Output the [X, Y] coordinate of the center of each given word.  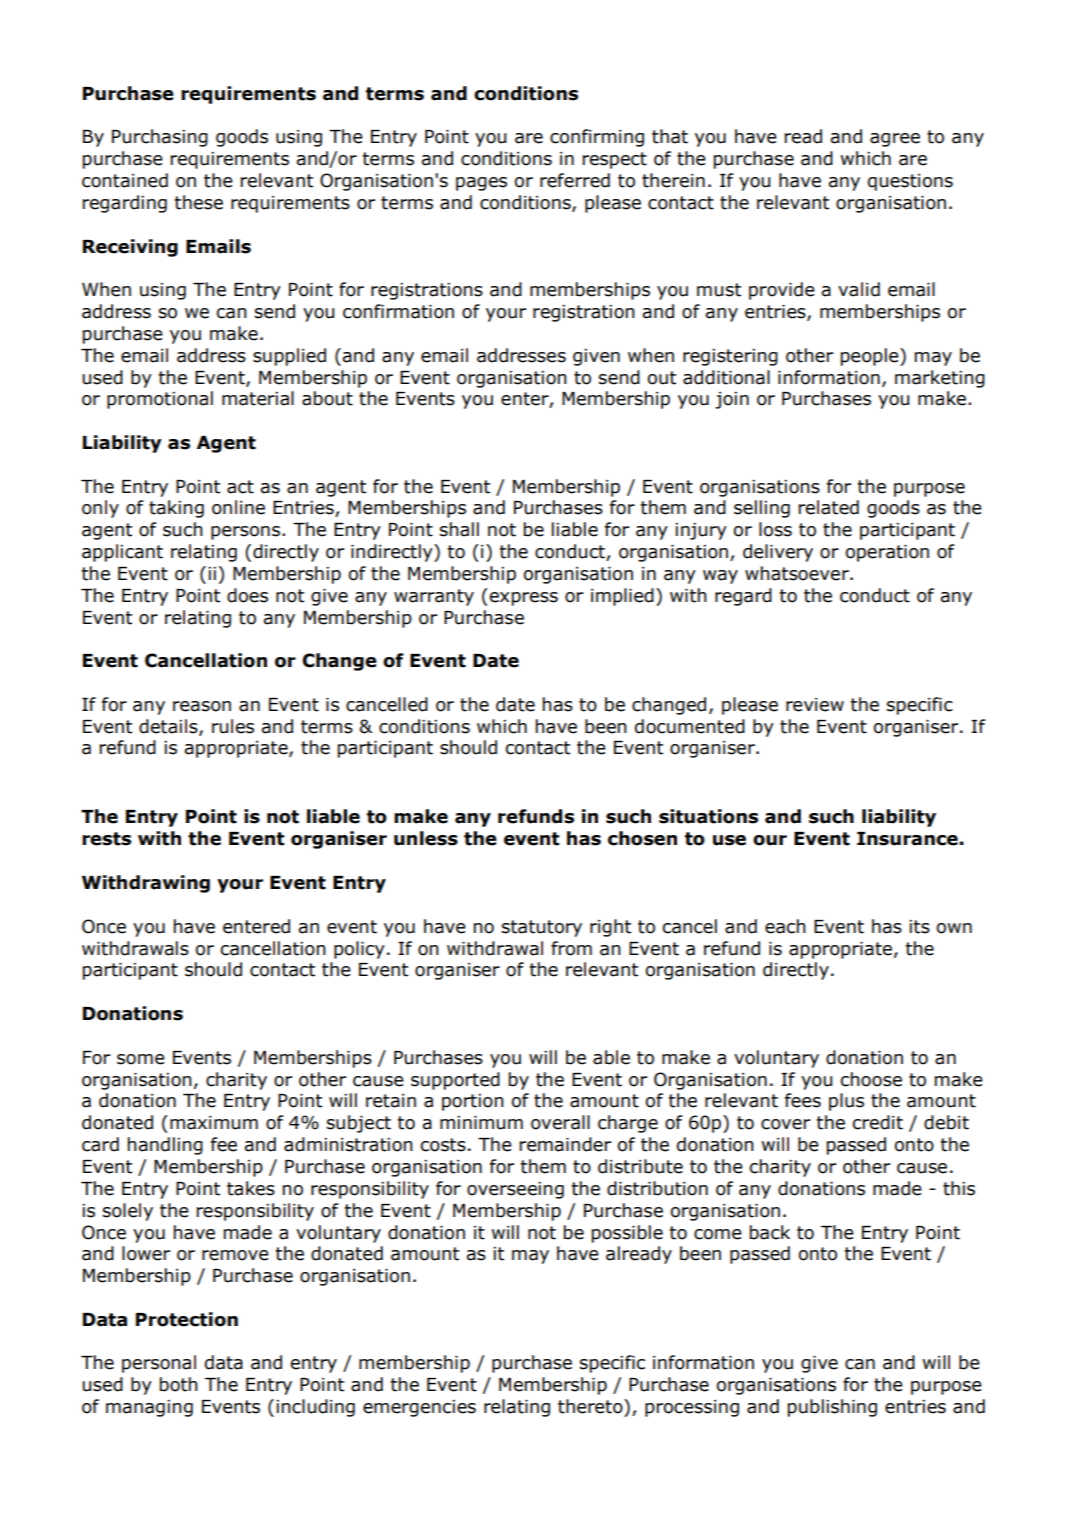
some [141, 1059]
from [571, 948]
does [247, 595]
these [199, 202]
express [524, 599]
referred [575, 180]
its [919, 927]
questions [910, 182]
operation [887, 553]
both [179, 1384]
